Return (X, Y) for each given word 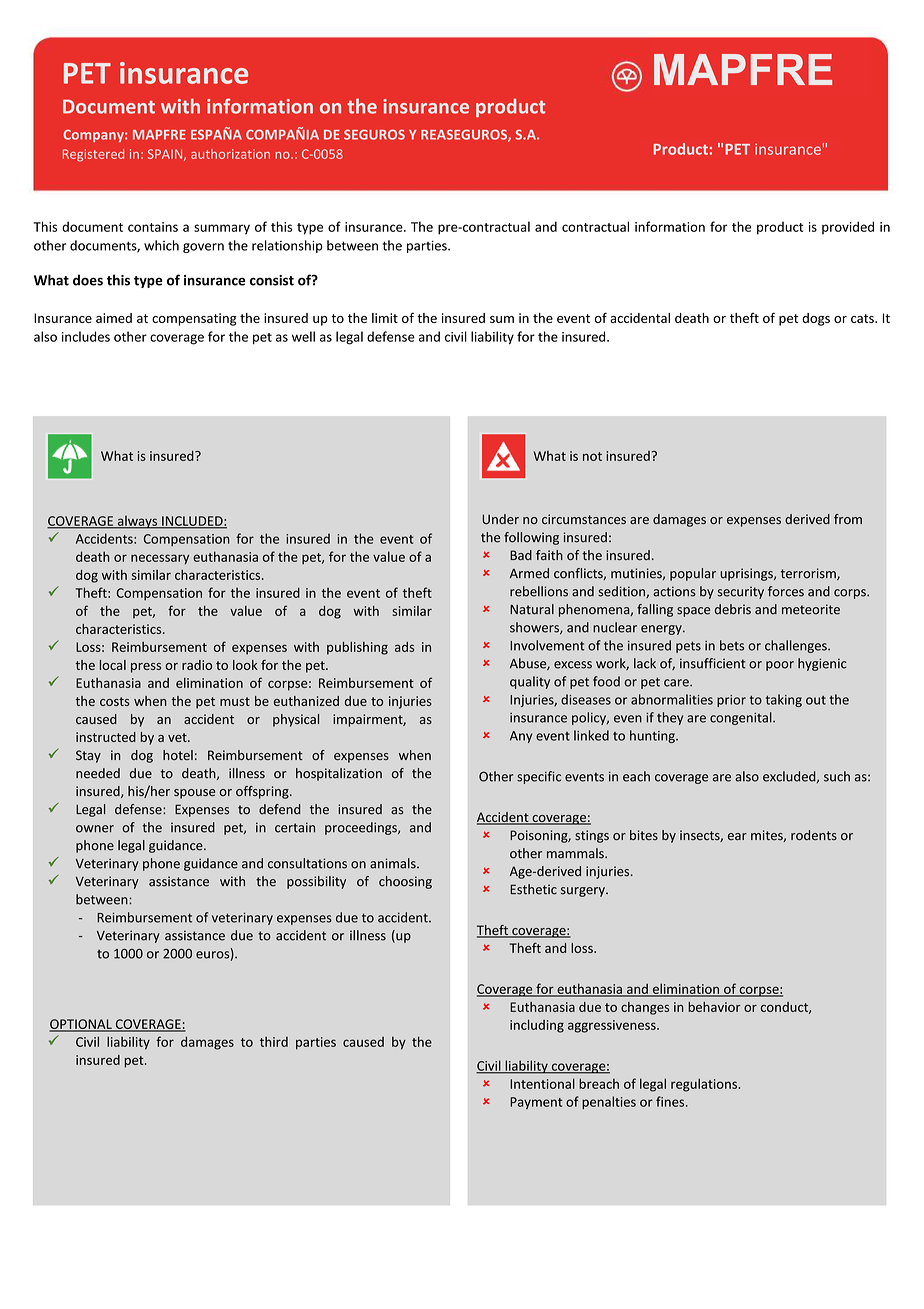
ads (405, 647)
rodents (814, 835)
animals (394, 863)
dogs (816, 319)
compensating (194, 319)
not (592, 456)
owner (95, 829)
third (274, 1041)
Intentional (542, 1083)
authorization (230, 154)
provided (848, 227)
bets (732, 645)
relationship (287, 246)
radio (197, 665)
